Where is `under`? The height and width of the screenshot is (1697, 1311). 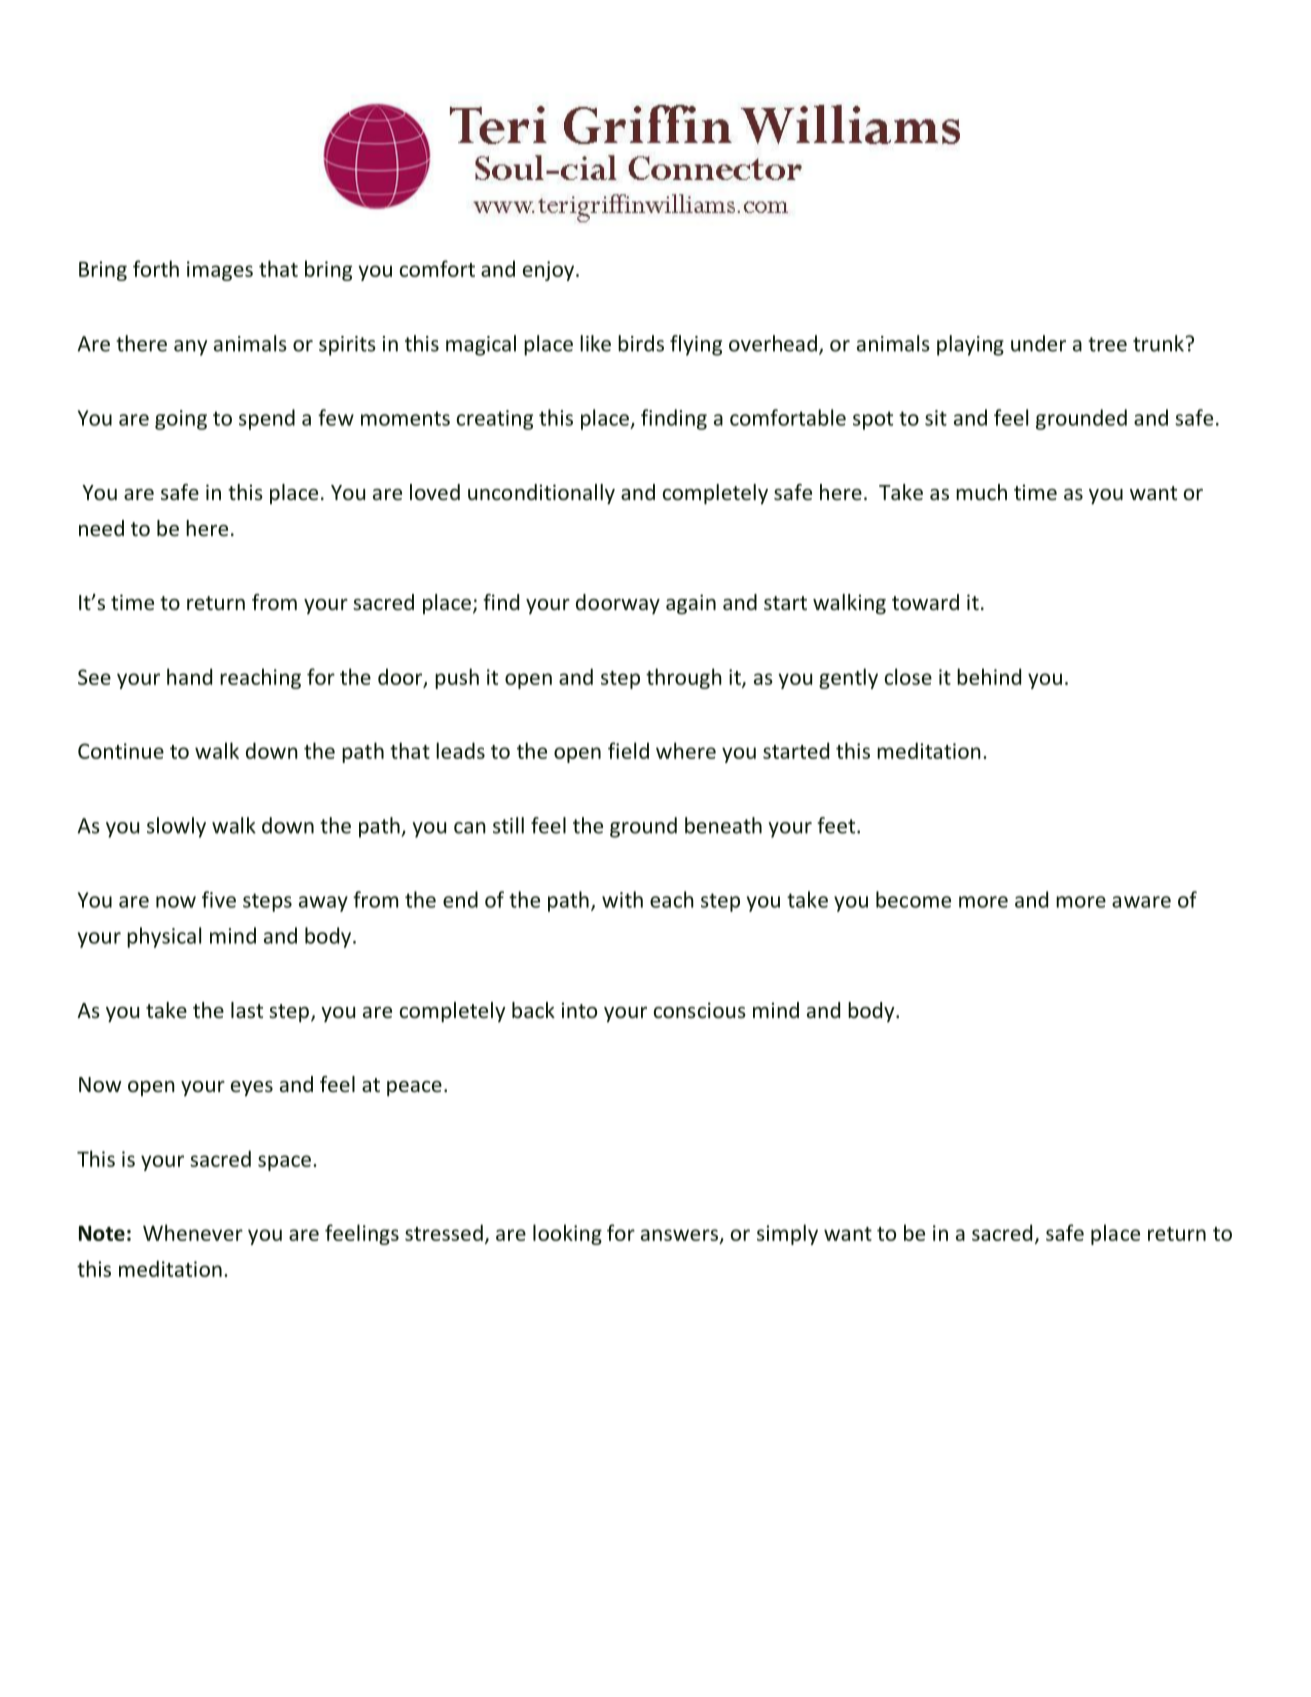
under is located at coordinates (1038, 343).
